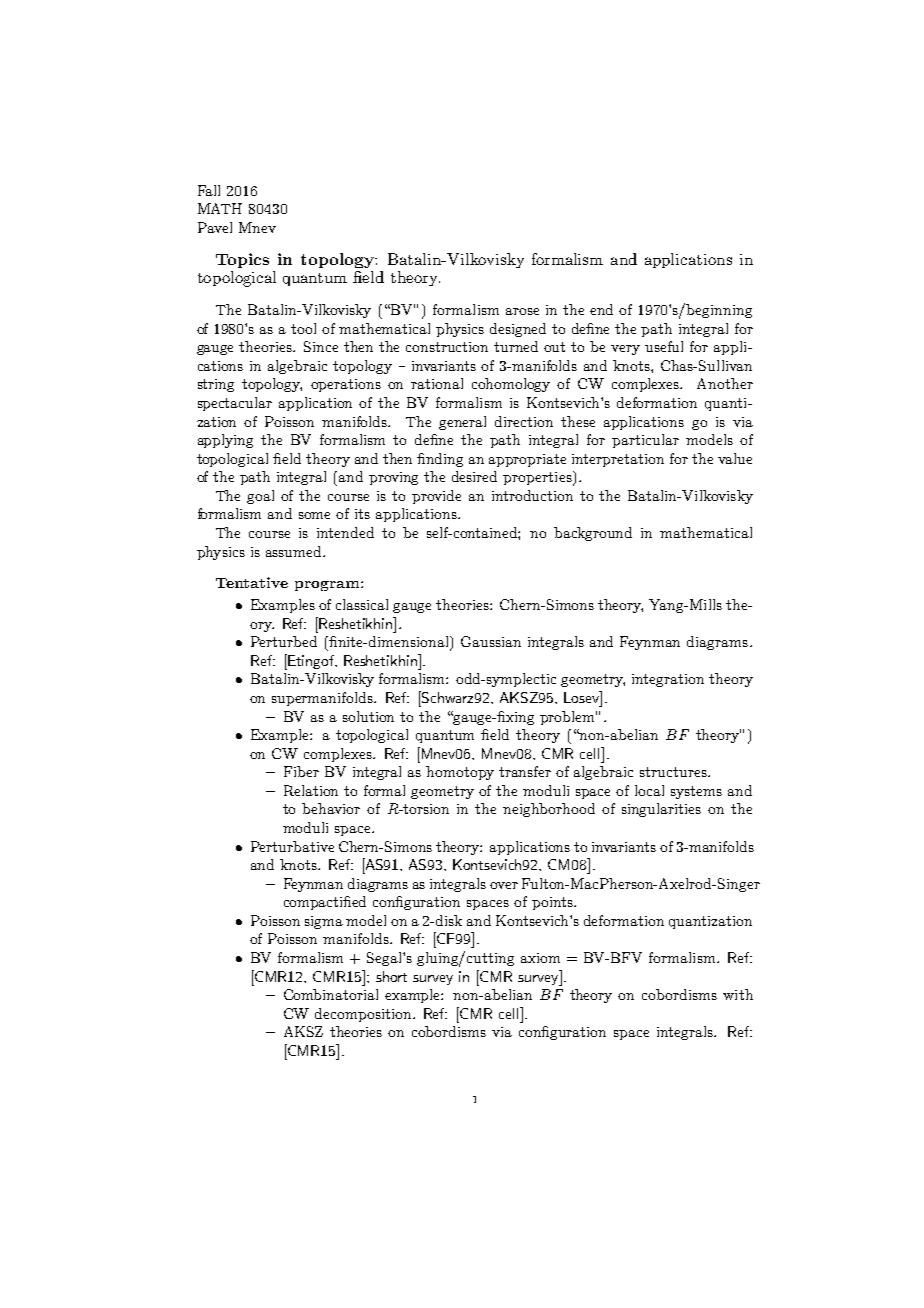 Image resolution: width=924 pixels, height=1308 pixels. What do you see at coordinates (664, 346) in the image?
I see `useful` at bounding box center [664, 346].
